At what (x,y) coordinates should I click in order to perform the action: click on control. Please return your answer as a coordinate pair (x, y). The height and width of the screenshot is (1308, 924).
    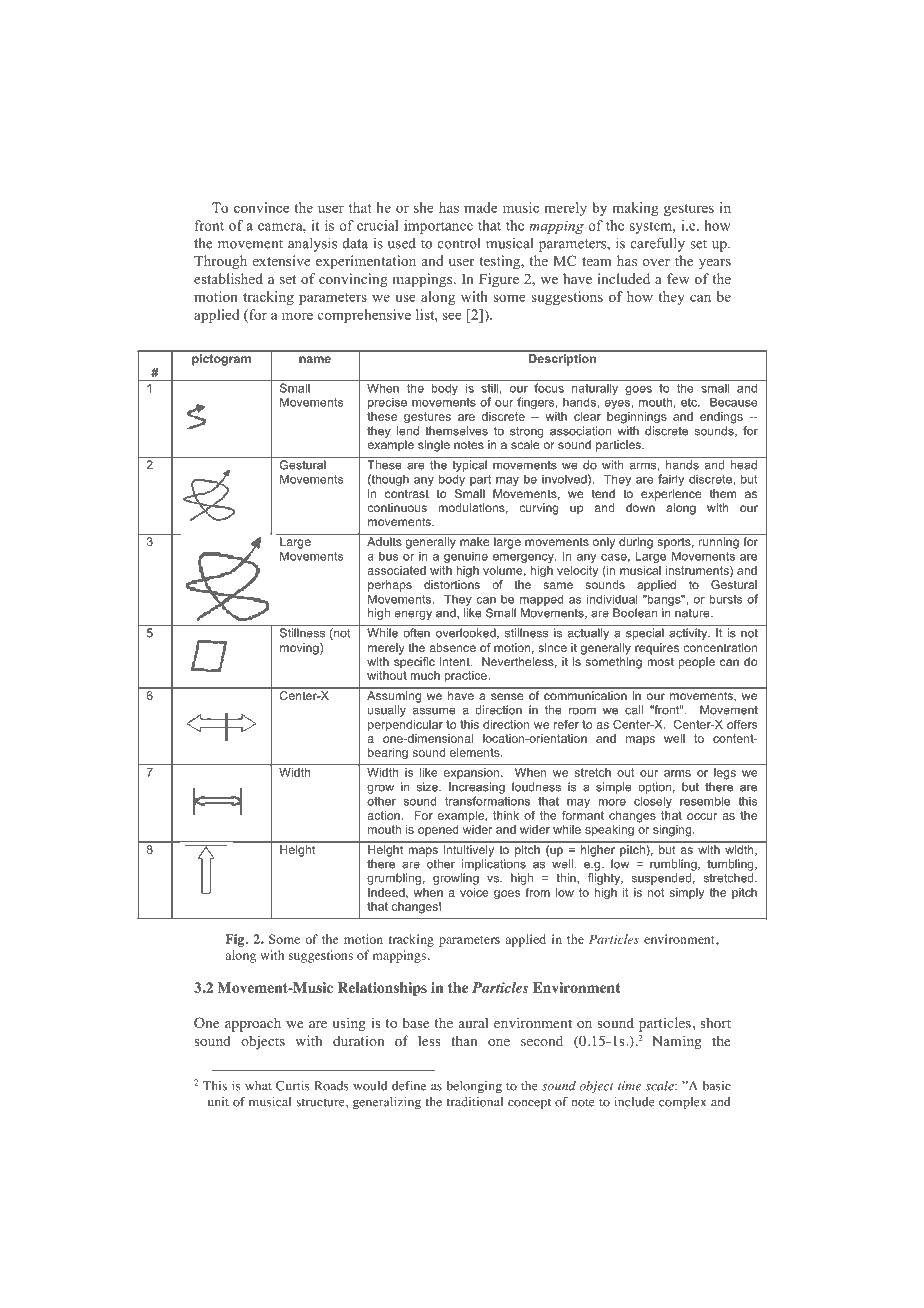
    Looking at the image, I should click on (459, 243).
